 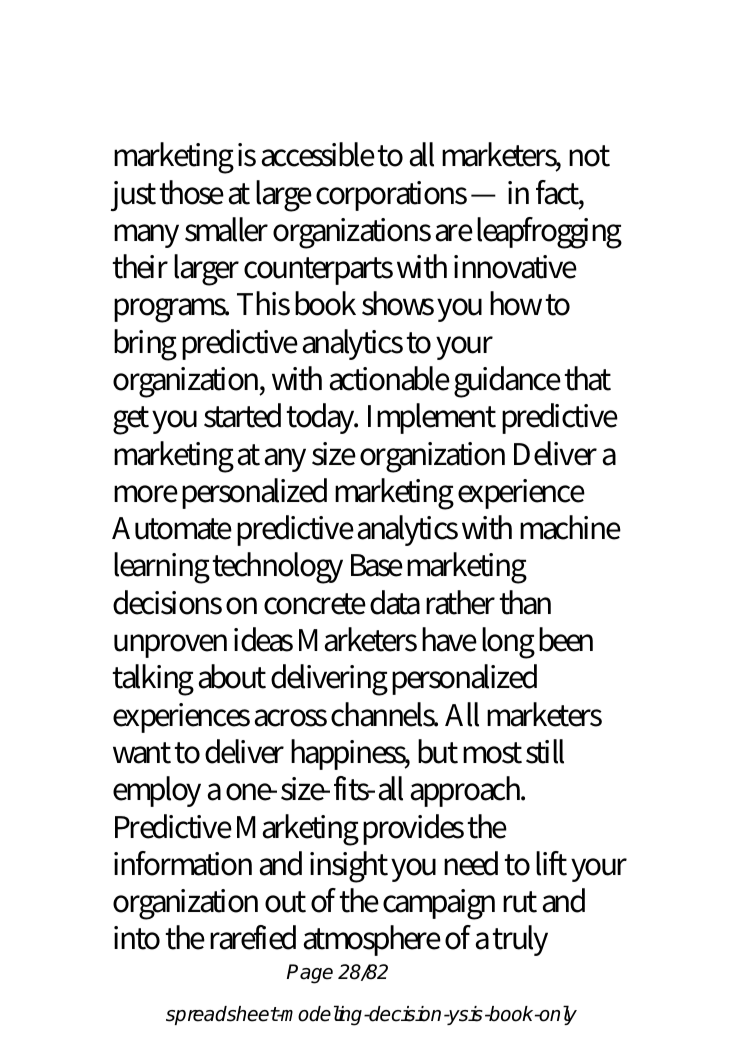 I want to click on those, so click(x=192, y=192).
